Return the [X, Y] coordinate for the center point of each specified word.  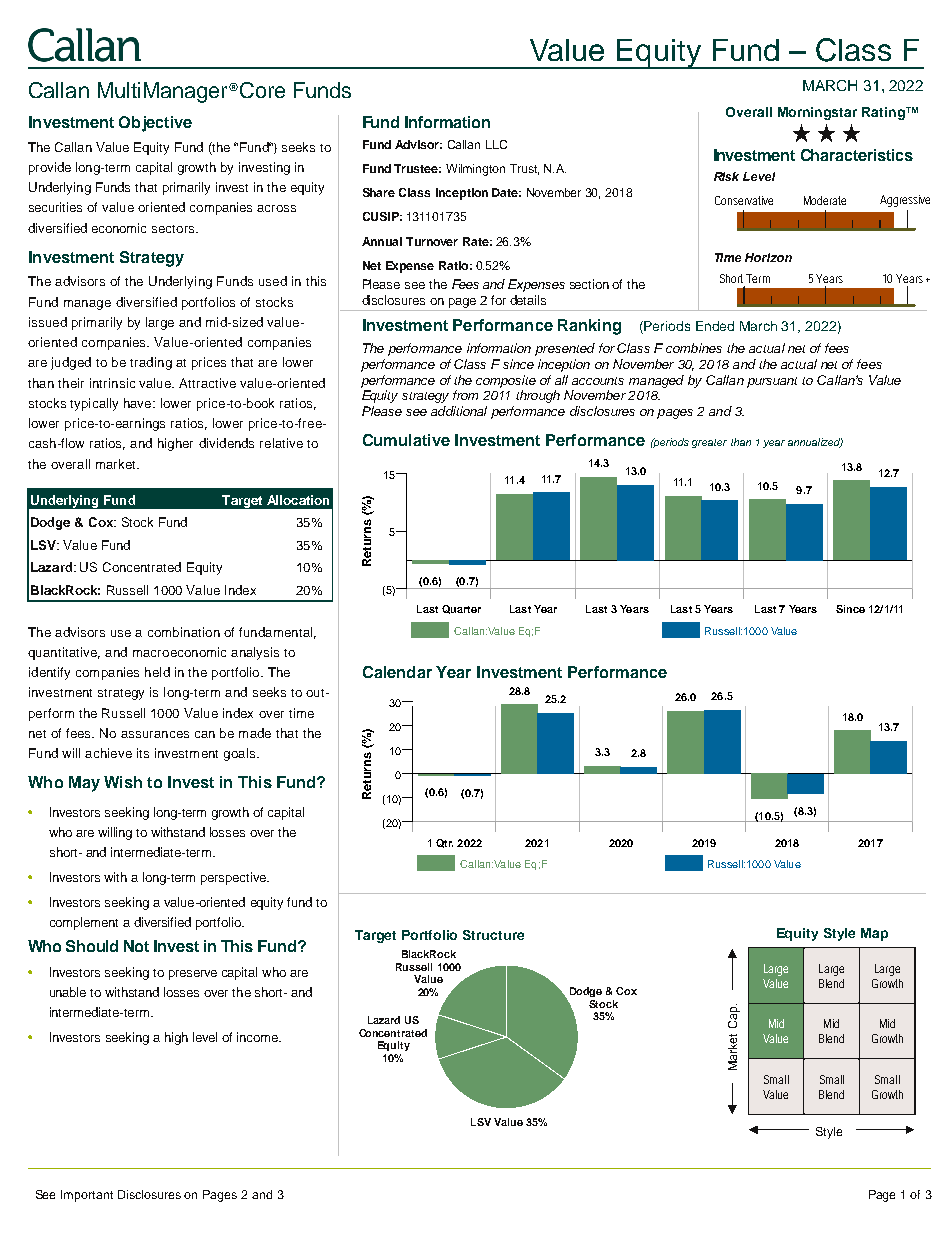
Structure [493, 935]
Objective [155, 124]
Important [87, 1196]
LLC [496, 144]
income [258, 1037]
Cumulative [406, 440]
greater [709, 443]
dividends [226, 443]
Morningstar [817, 113]
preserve [193, 975]
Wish [123, 782]
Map [874, 934]
